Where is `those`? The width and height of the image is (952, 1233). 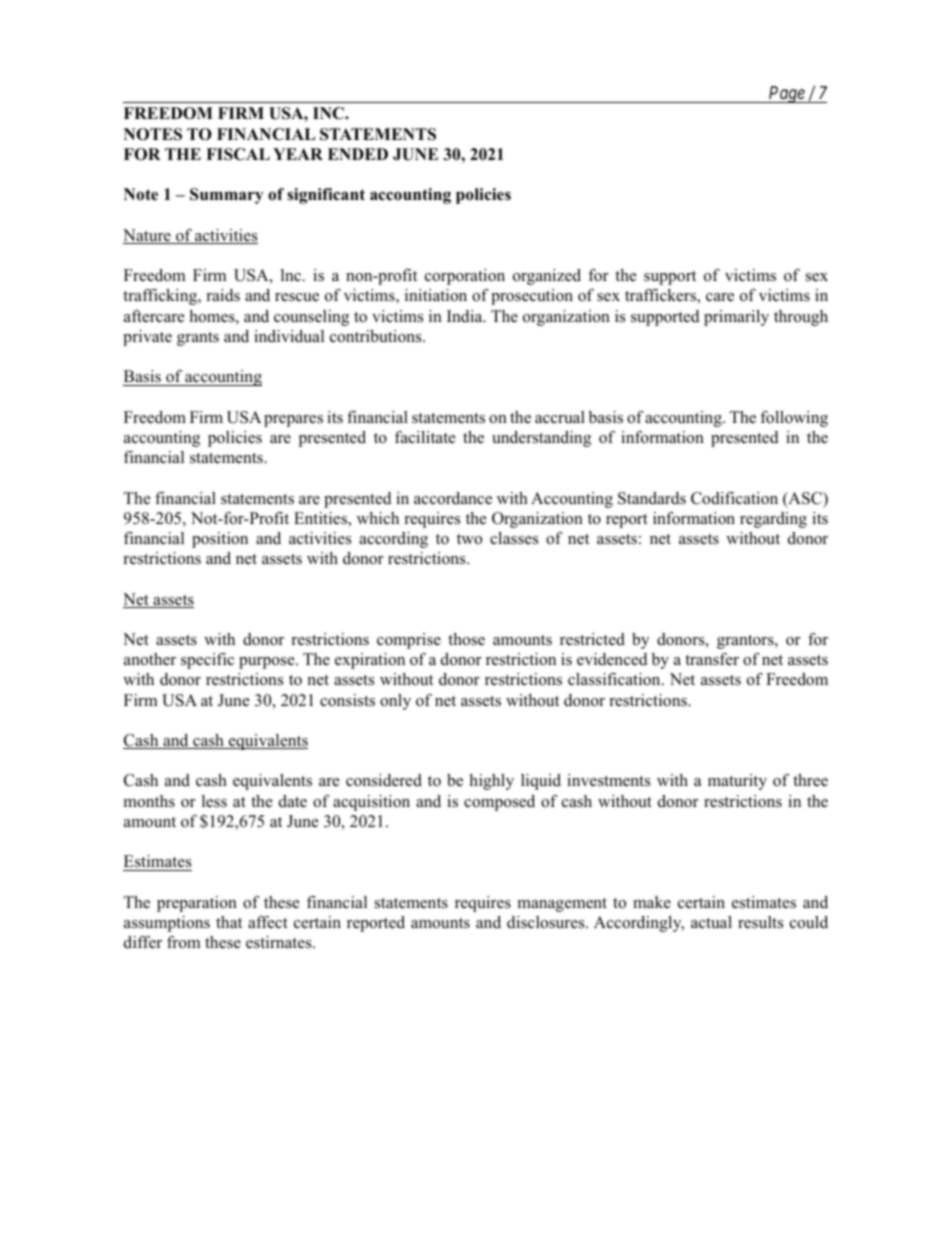 those is located at coordinates (466, 639).
